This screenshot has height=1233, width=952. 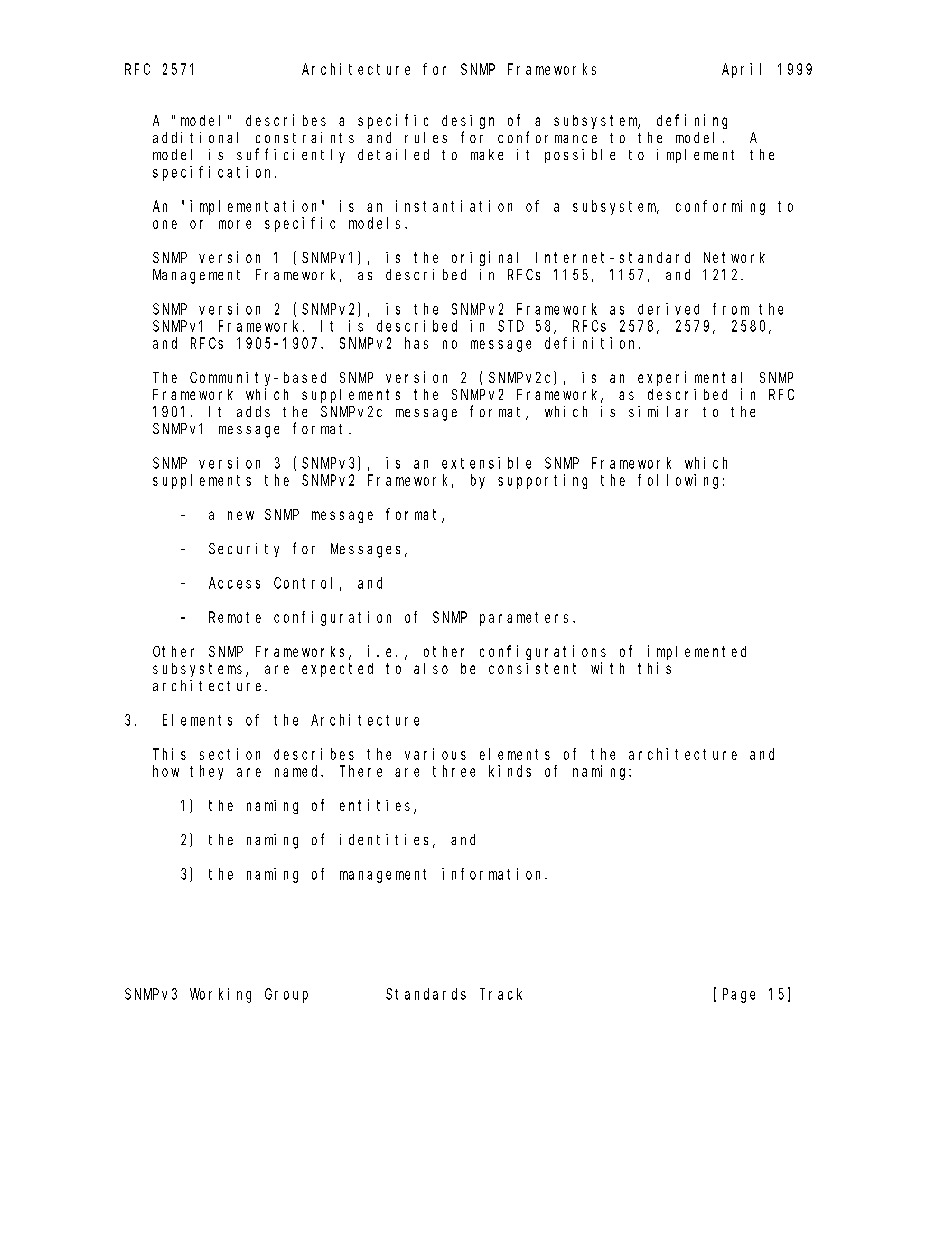 What do you see at coordinates (435, 754) in the screenshot?
I see `various` at bounding box center [435, 754].
